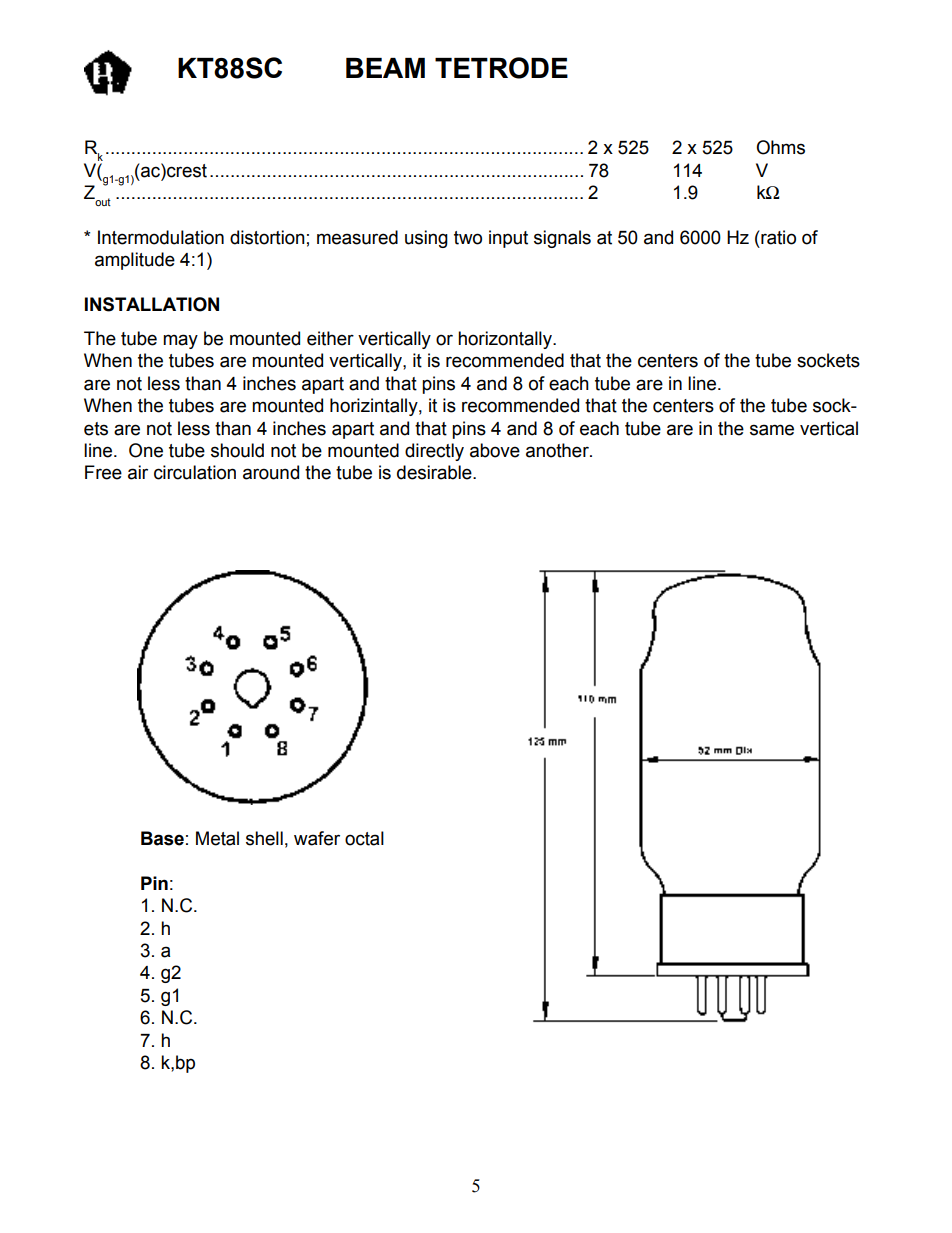 The image size is (952, 1233). I want to click on wafer, so click(317, 838).
